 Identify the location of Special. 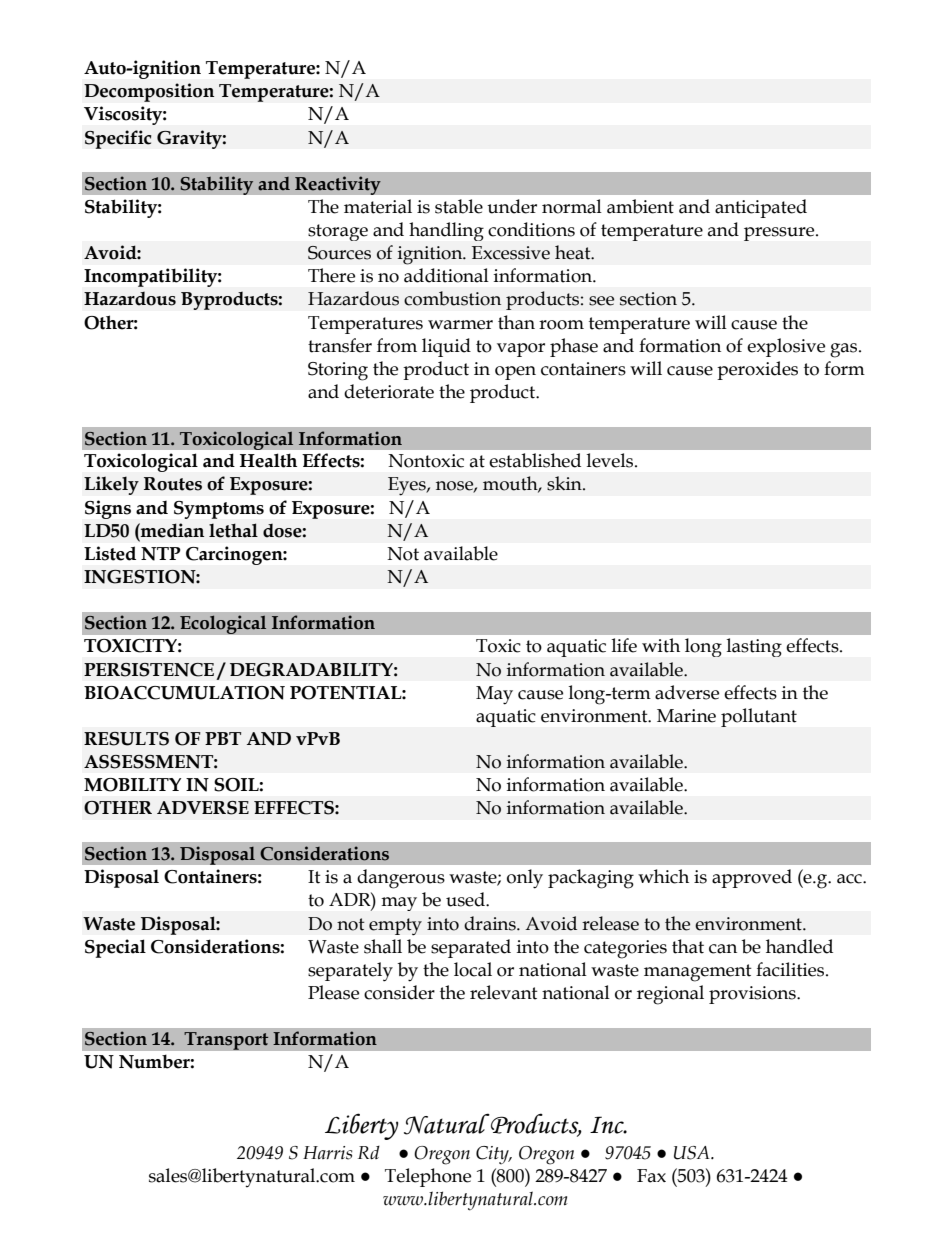
(115, 948).
